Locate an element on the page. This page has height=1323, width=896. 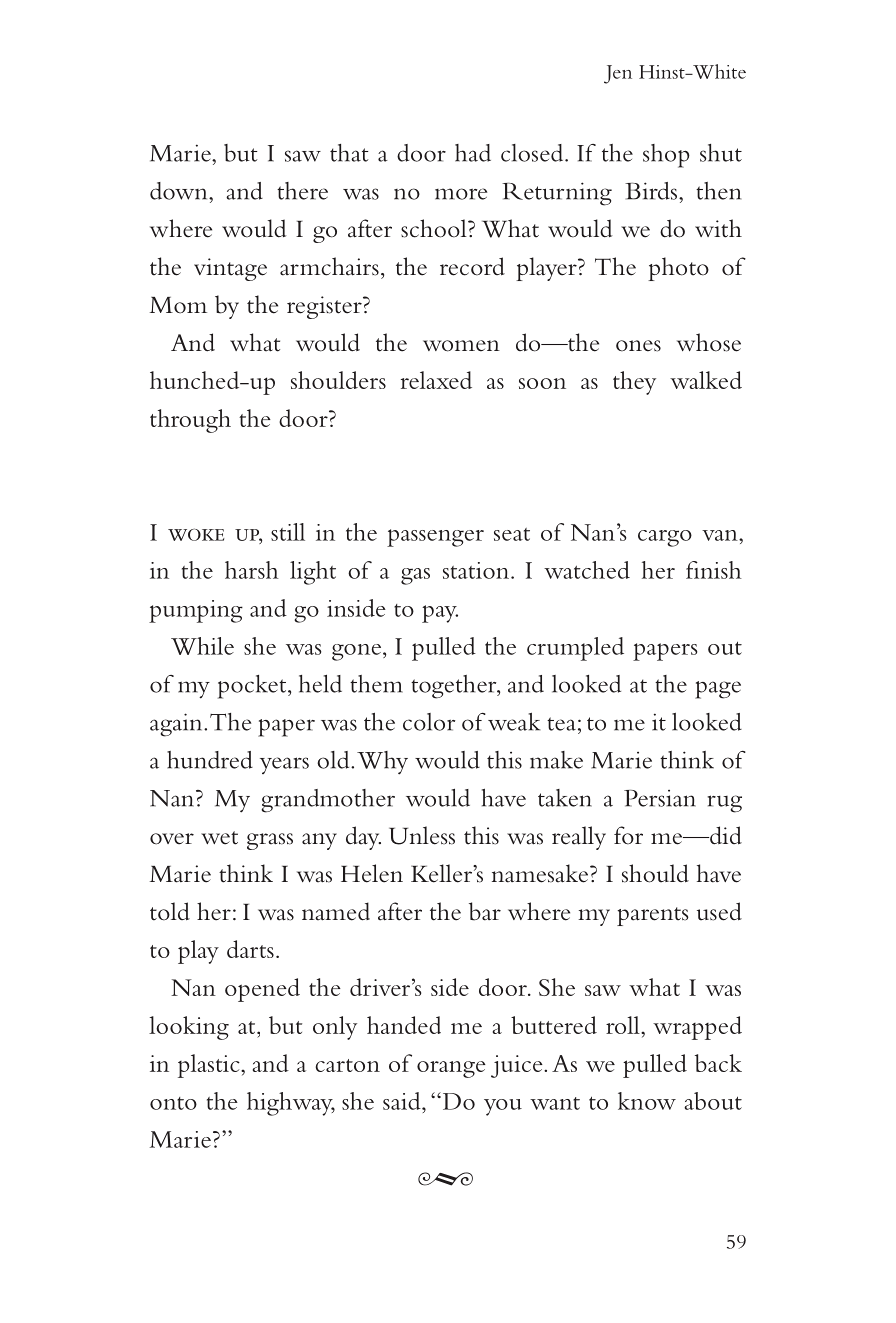
Jen is located at coordinates (618, 74).
